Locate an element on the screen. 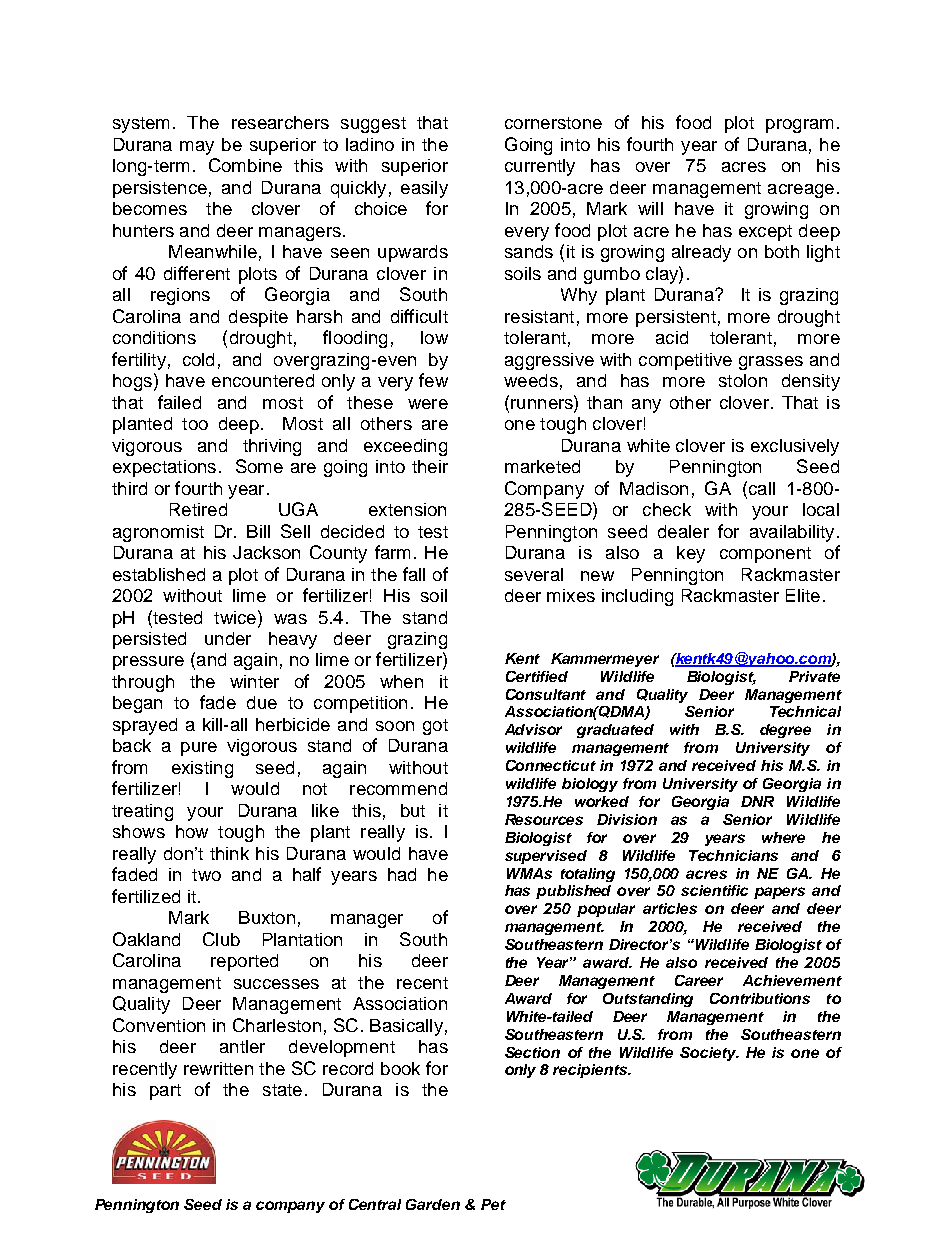  part is located at coordinates (165, 1092).
